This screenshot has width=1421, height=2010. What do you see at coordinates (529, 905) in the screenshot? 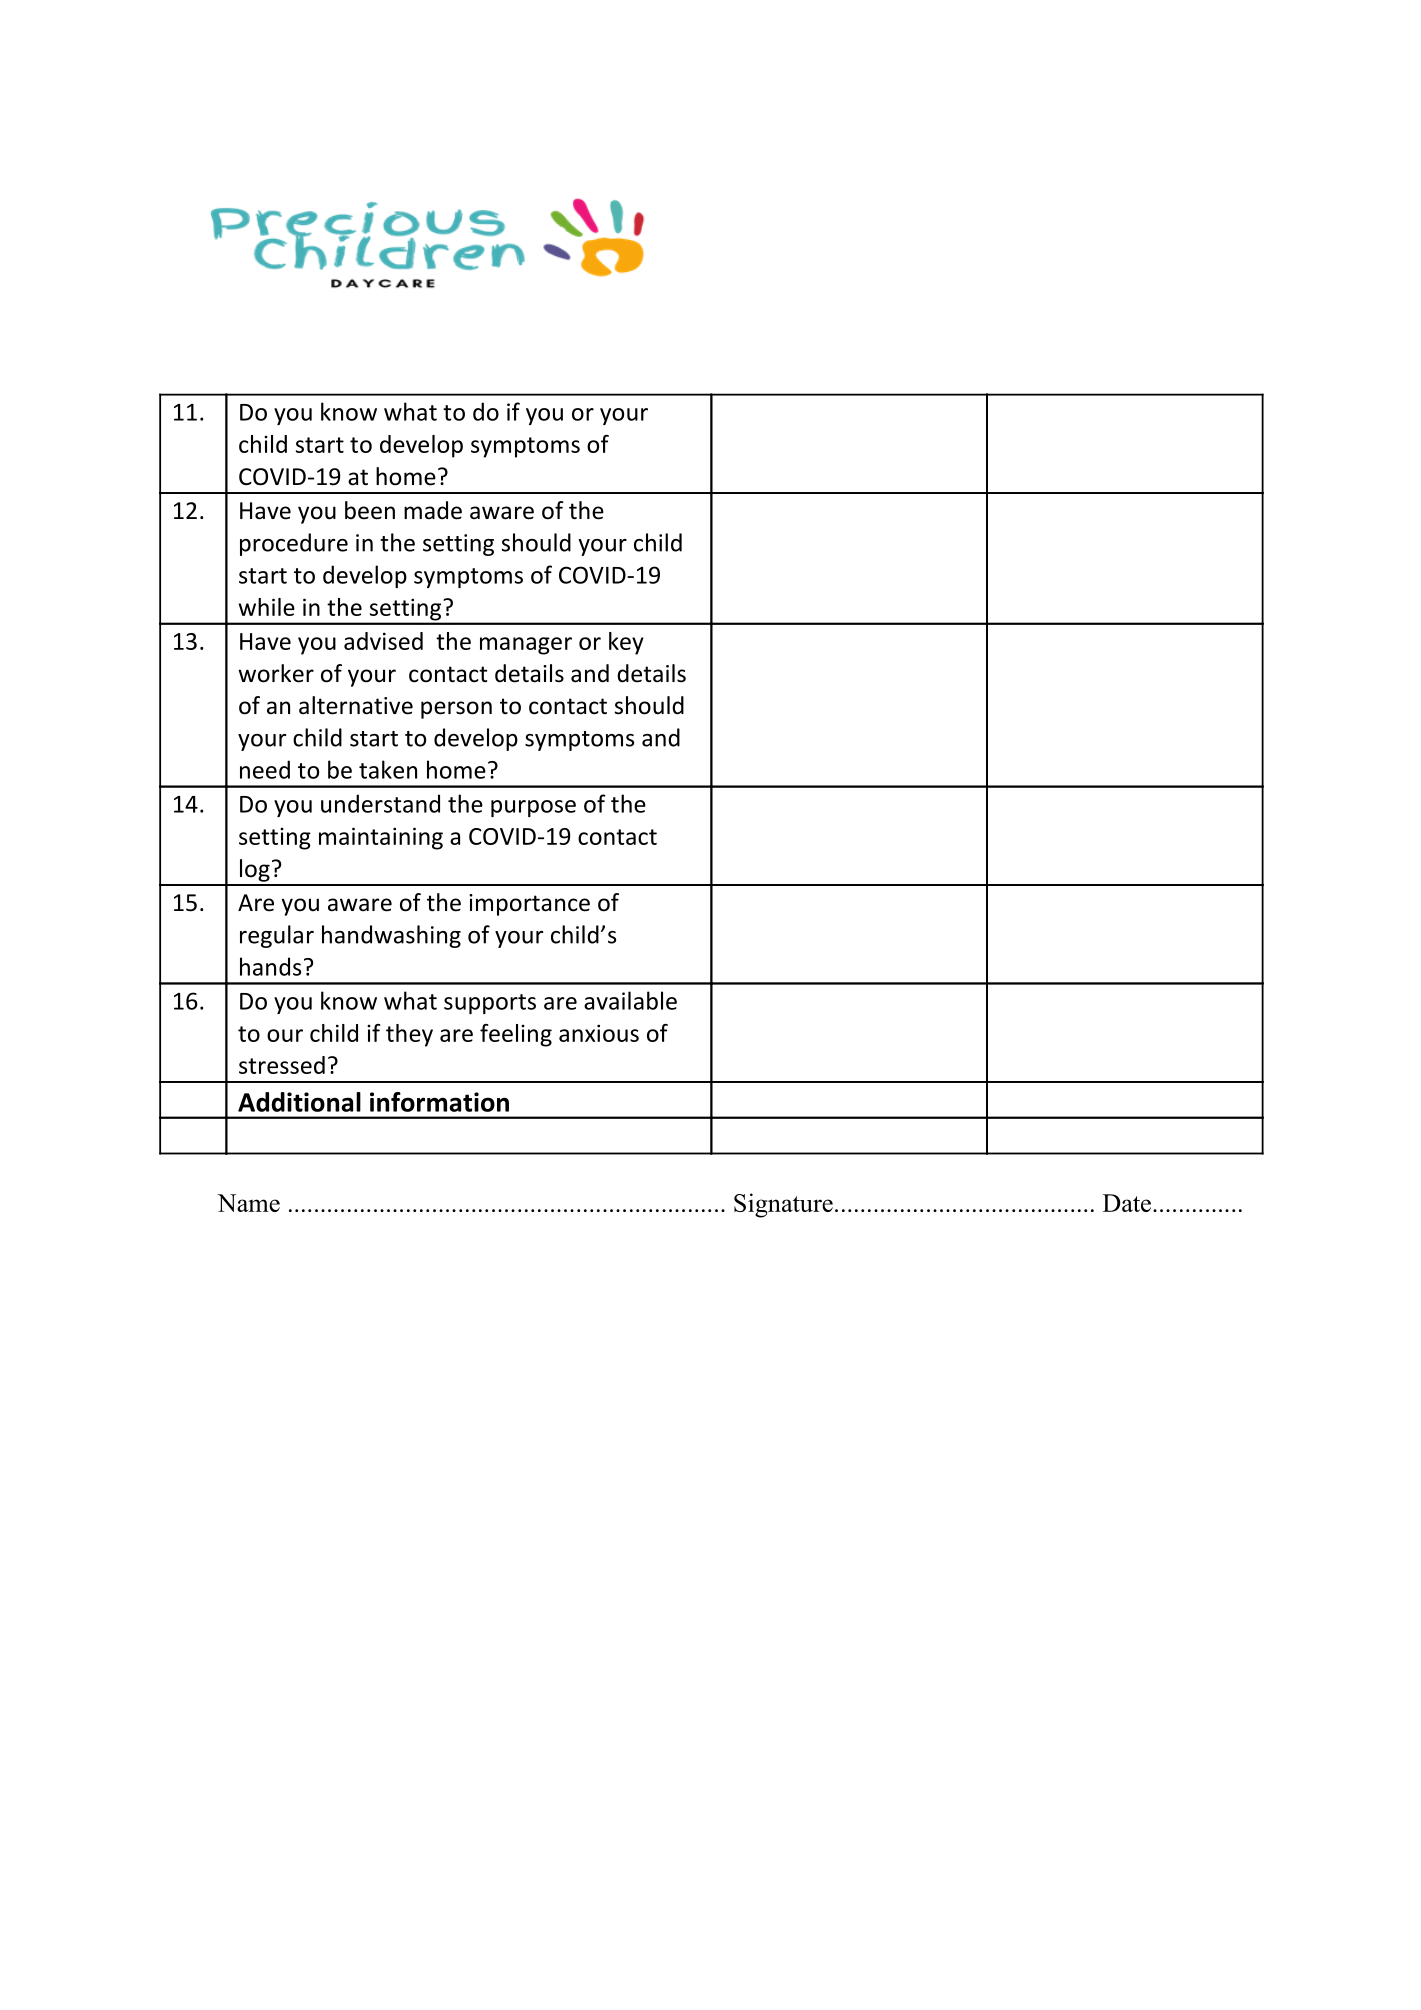
I see `importance` at bounding box center [529, 905].
